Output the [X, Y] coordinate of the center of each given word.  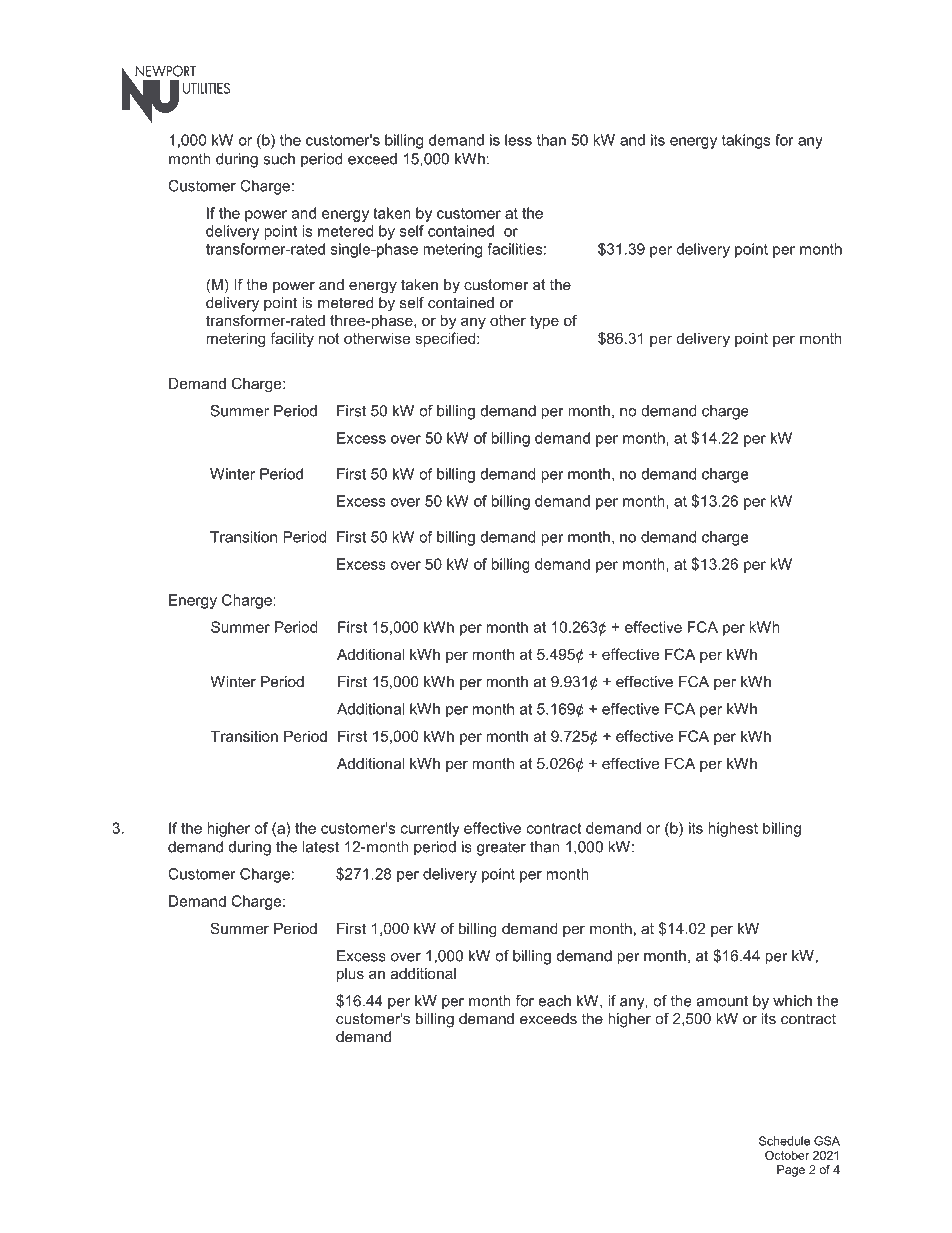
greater [501, 849]
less [518, 140]
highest [733, 829]
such [279, 159]
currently [430, 829]
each [554, 1001]
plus [350, 975]
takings [746, 141]
